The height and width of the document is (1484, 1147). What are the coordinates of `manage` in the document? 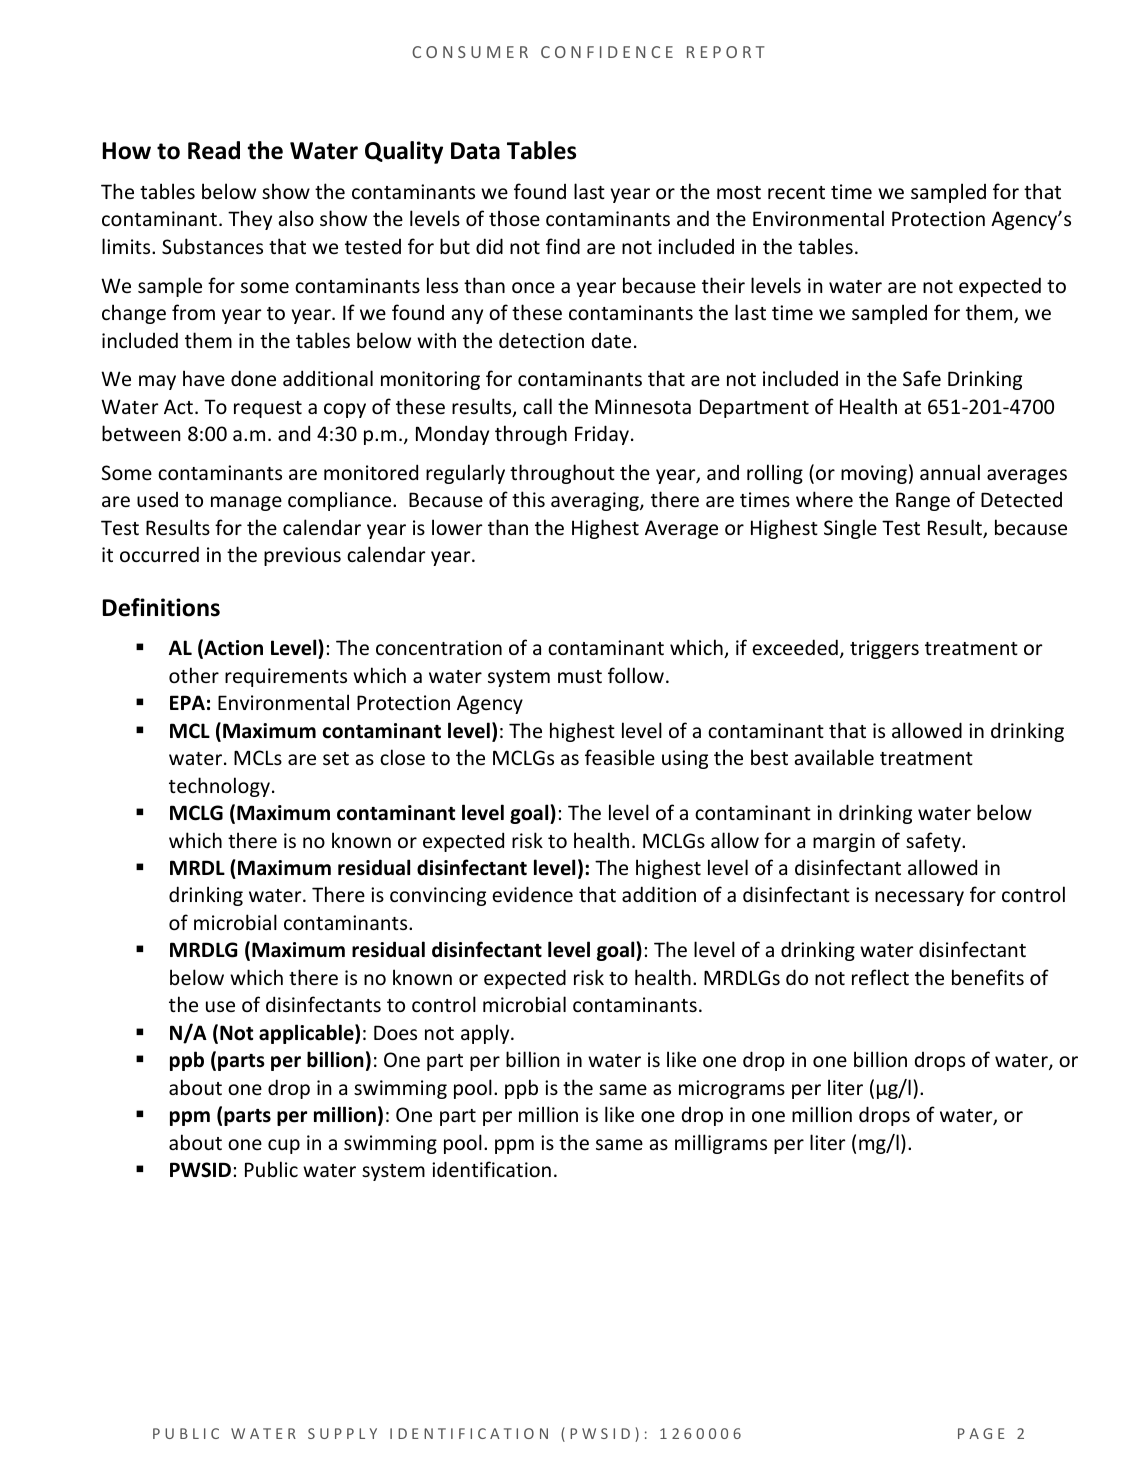 It's located at (246, 503).
